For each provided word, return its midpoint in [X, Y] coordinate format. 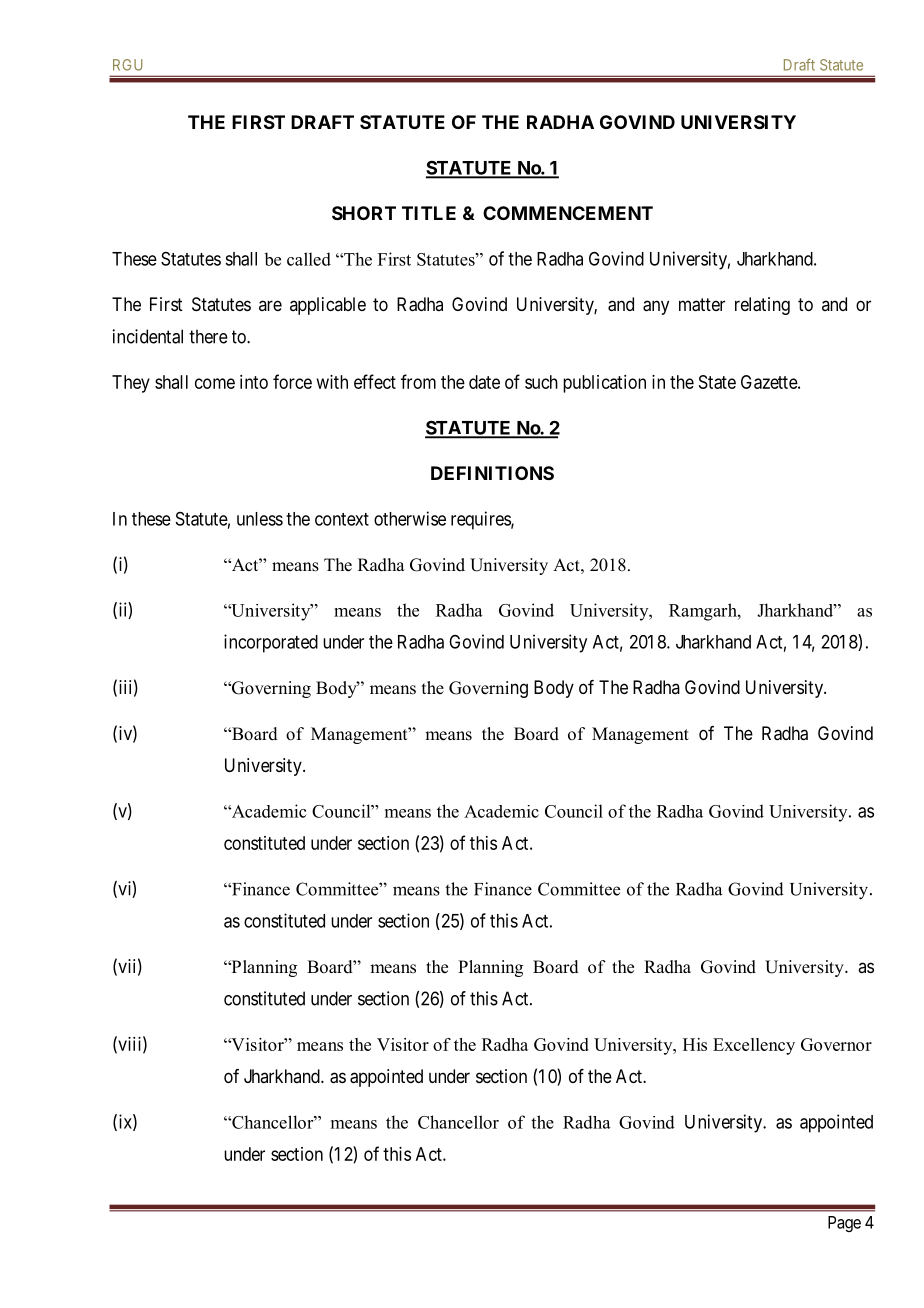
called [309, 259]
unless [260, 519]
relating [762, 306]
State [717, 382]
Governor [836, 1044]
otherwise [410, 518]
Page [844, 1224]
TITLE [429, 213]
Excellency [754, 1046]
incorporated [271, 643]
